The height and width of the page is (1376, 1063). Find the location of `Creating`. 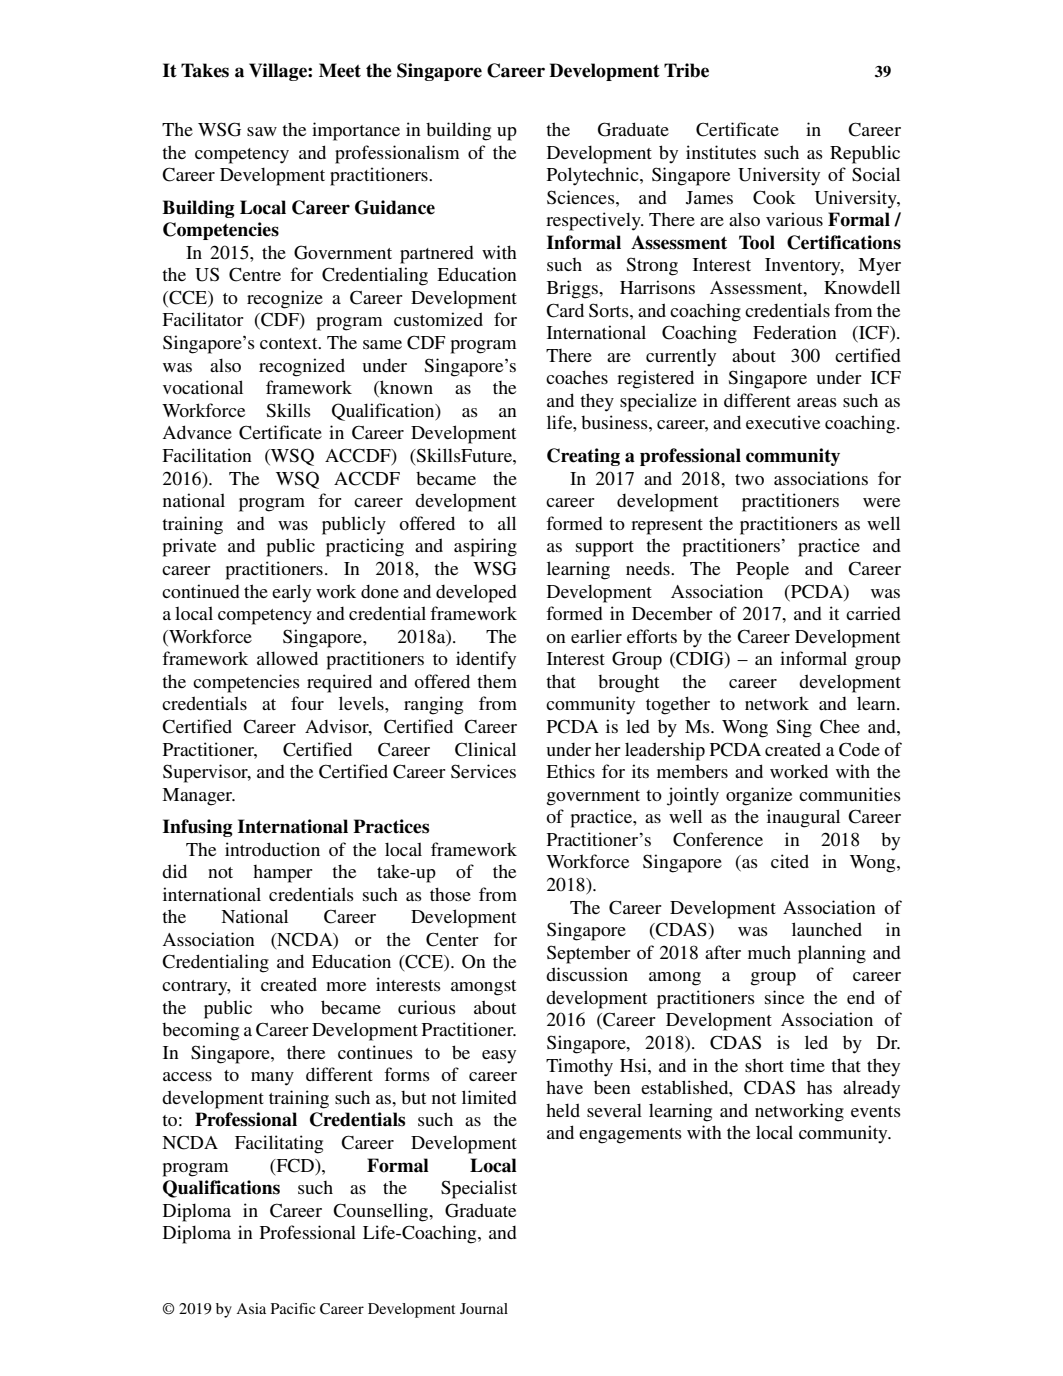

Creating is located at coordinates (583, 457).
